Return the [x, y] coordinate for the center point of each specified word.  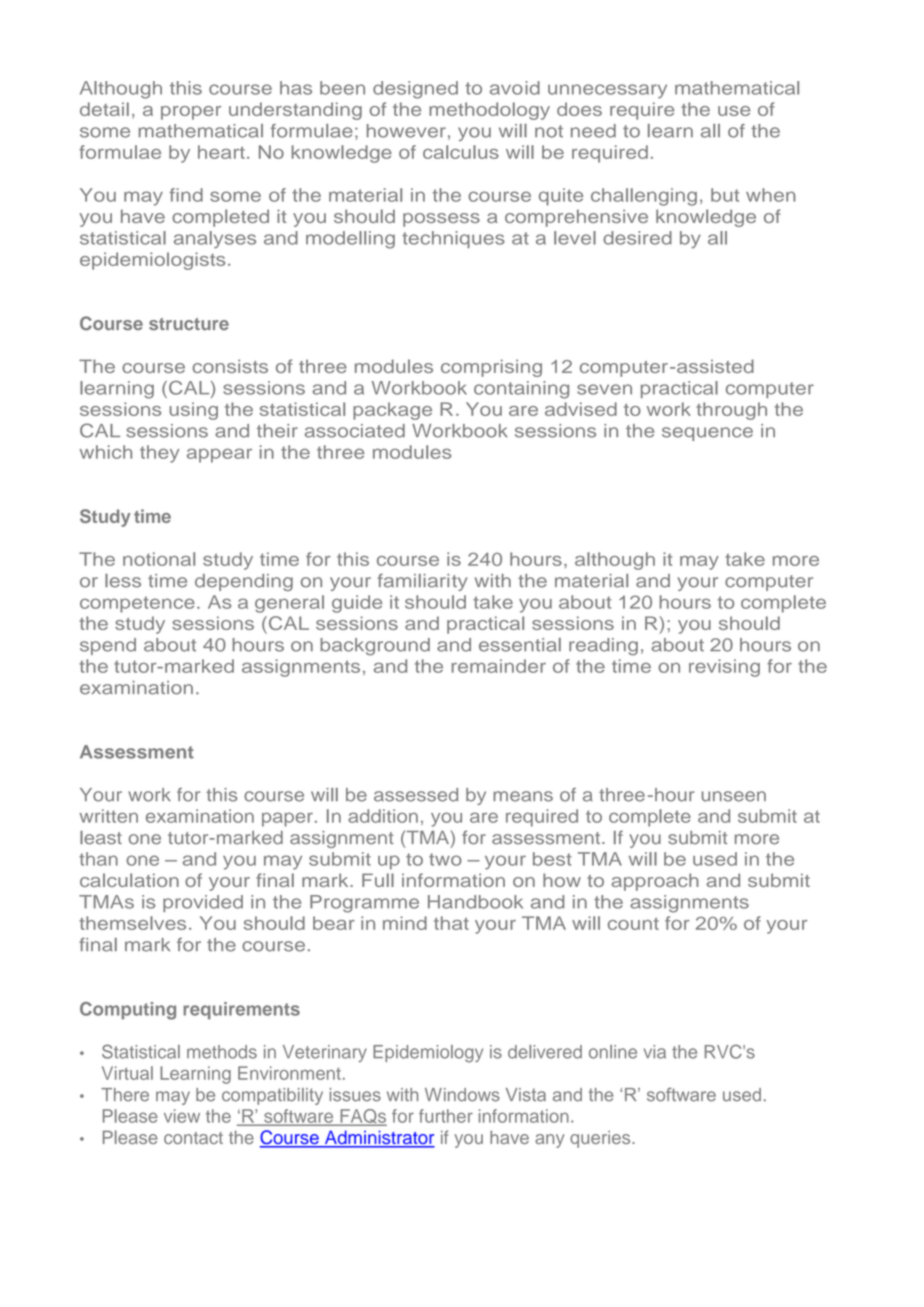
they [159, 454]
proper [191, 113]
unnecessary [607, 91]
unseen [734, 796]
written [108, 816]
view [182, 1116]
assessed [416, 795]
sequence [707, 434]
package [392, 411]
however [406, 131]
